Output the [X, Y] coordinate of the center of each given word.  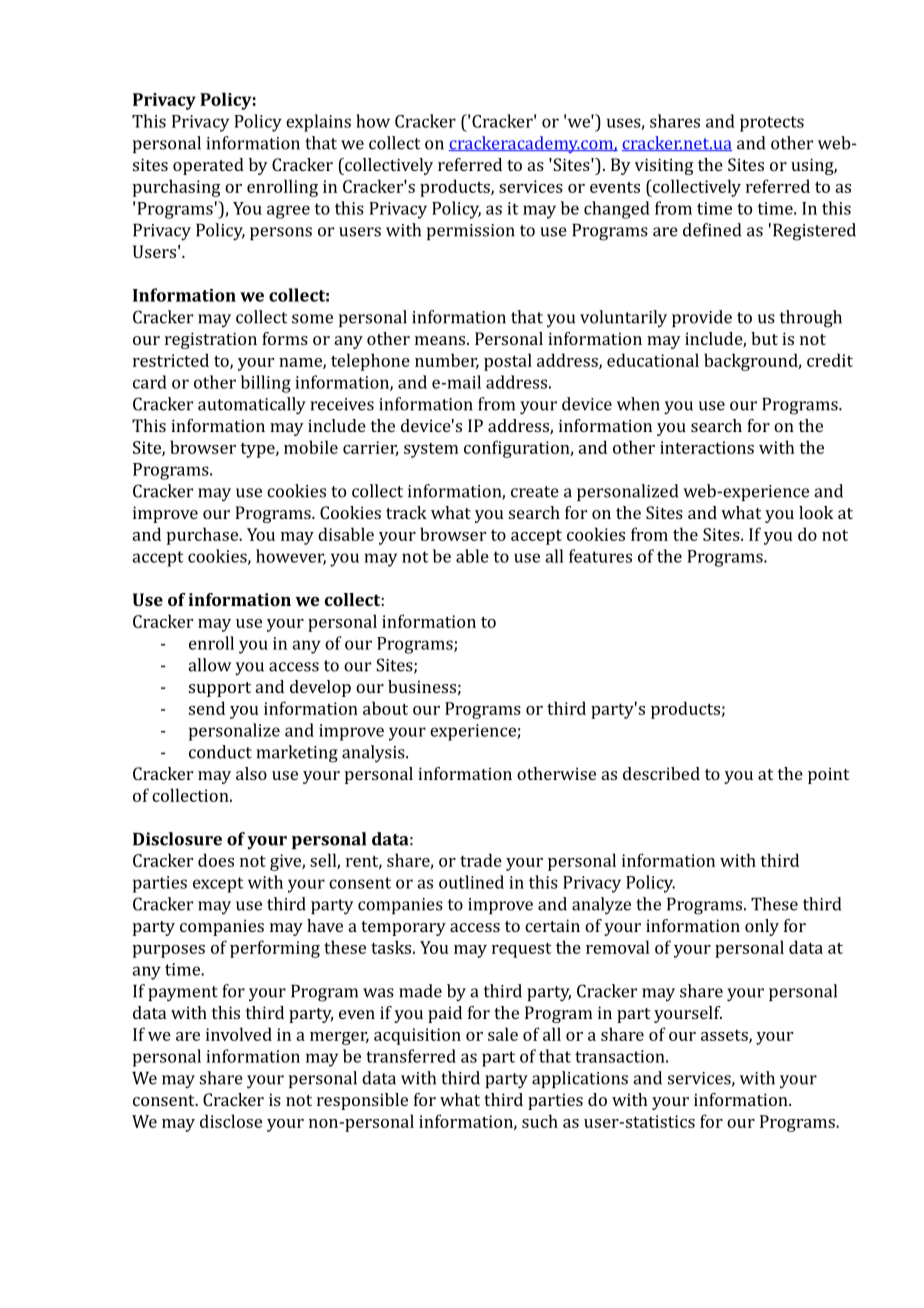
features [600, 556]
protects [772, 124]
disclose [231, 1121]
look [816, 512]
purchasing [177, 188]
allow [209, 665]
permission [471, 232]
